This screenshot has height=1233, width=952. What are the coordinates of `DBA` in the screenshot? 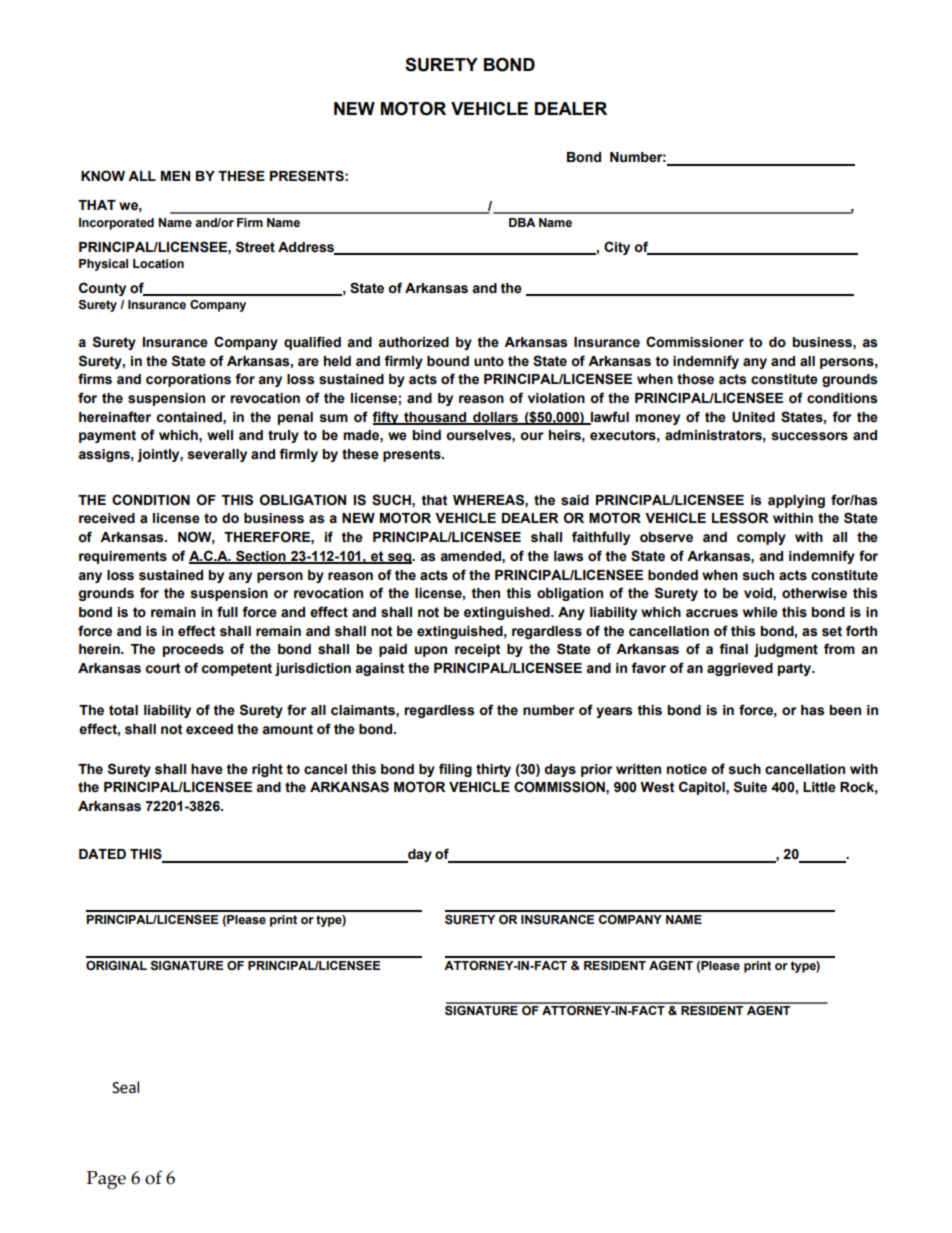 It's located at (522, 222).
